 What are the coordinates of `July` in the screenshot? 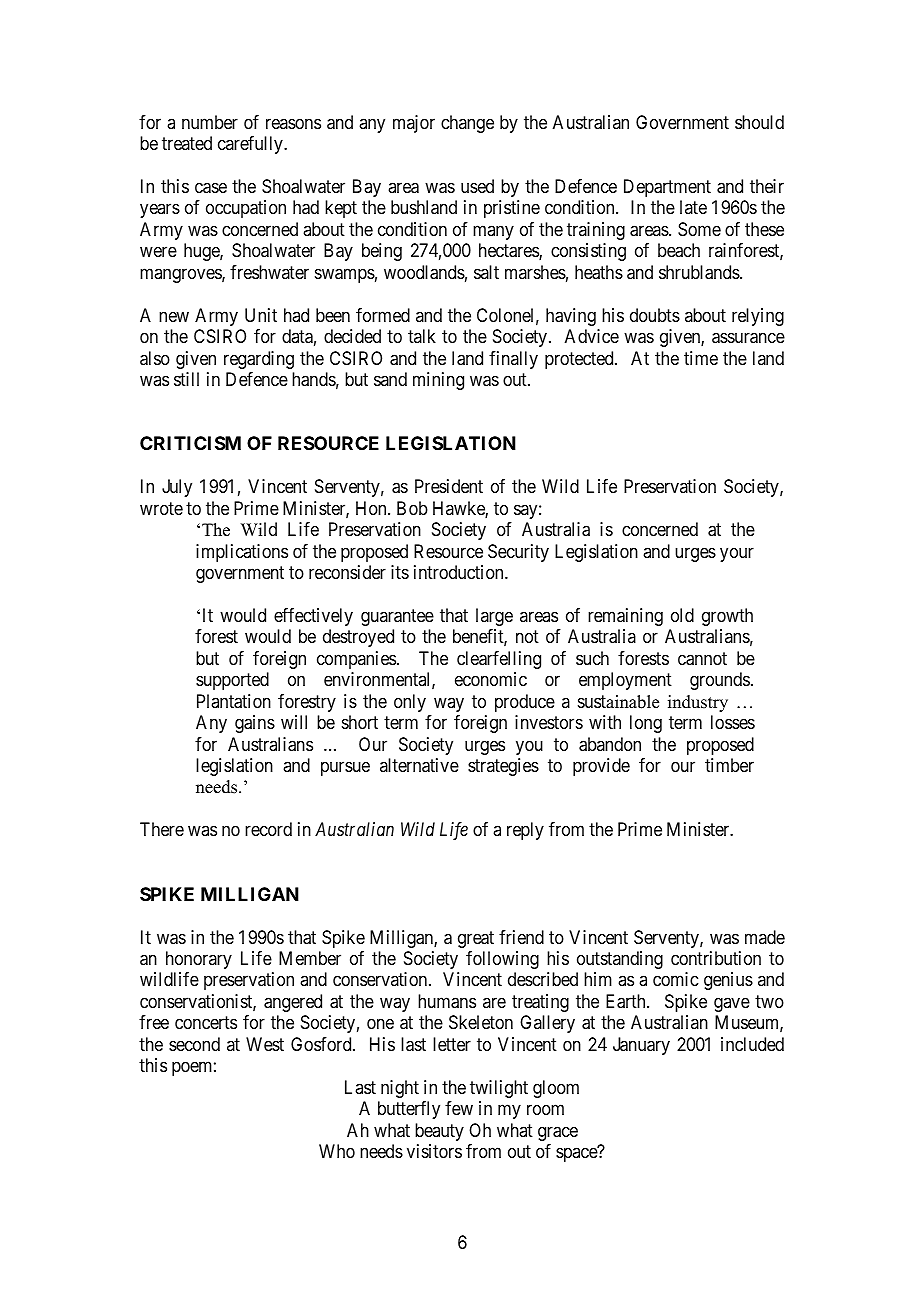 It's located at (177, 488).
